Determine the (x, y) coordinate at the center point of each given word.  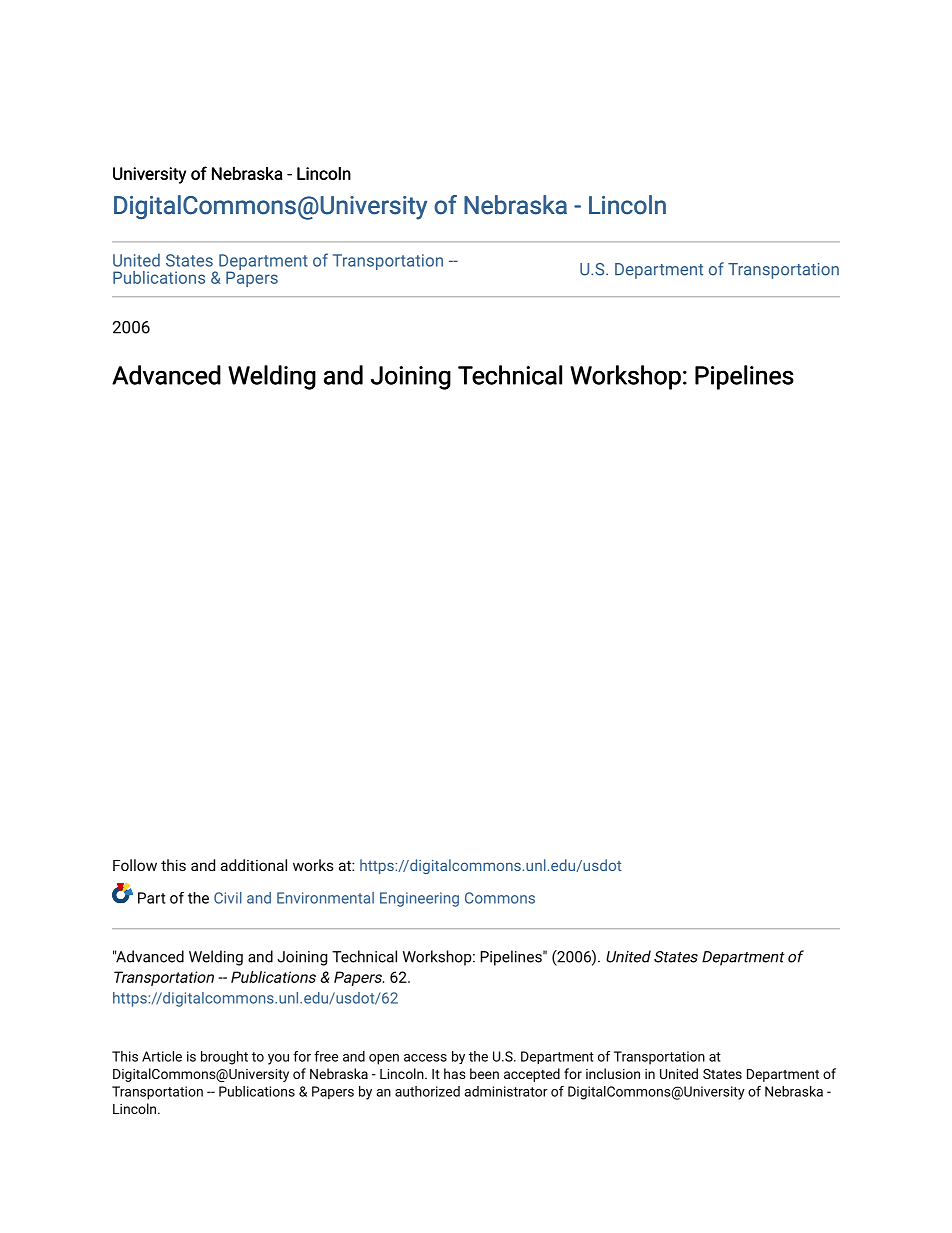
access (425, 1058)
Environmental (325, 898)
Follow (135, 865)
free (326, 1056)
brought (224, 1058)
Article (162, 1056)
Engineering (419, 899)
